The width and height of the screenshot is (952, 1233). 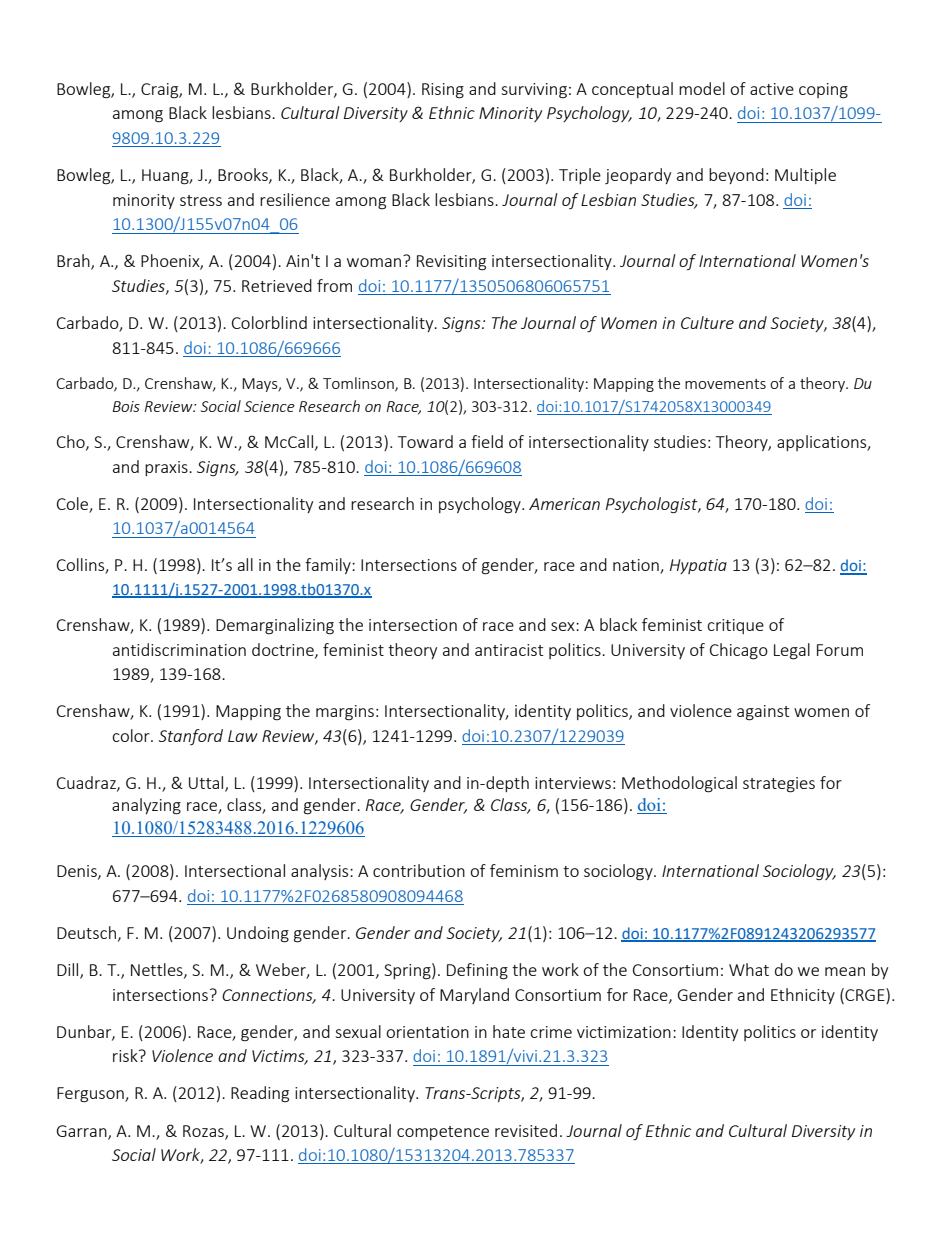 What do you see at coordinates (725, 384) in the screenshot?
I see `movements` at bounding box center [725, 384].
